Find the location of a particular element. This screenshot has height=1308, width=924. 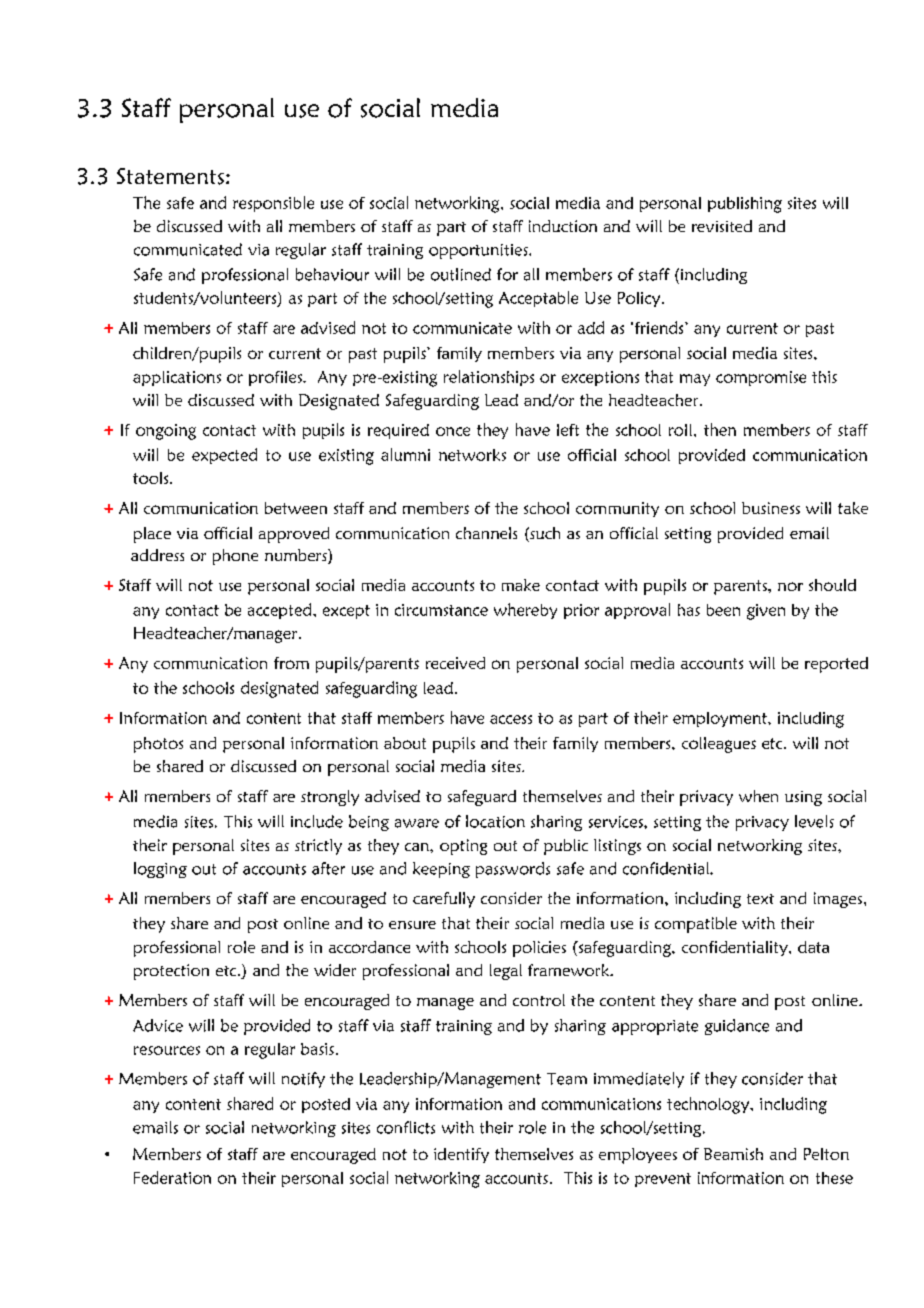

protection is located at coordinates (171, 972).
